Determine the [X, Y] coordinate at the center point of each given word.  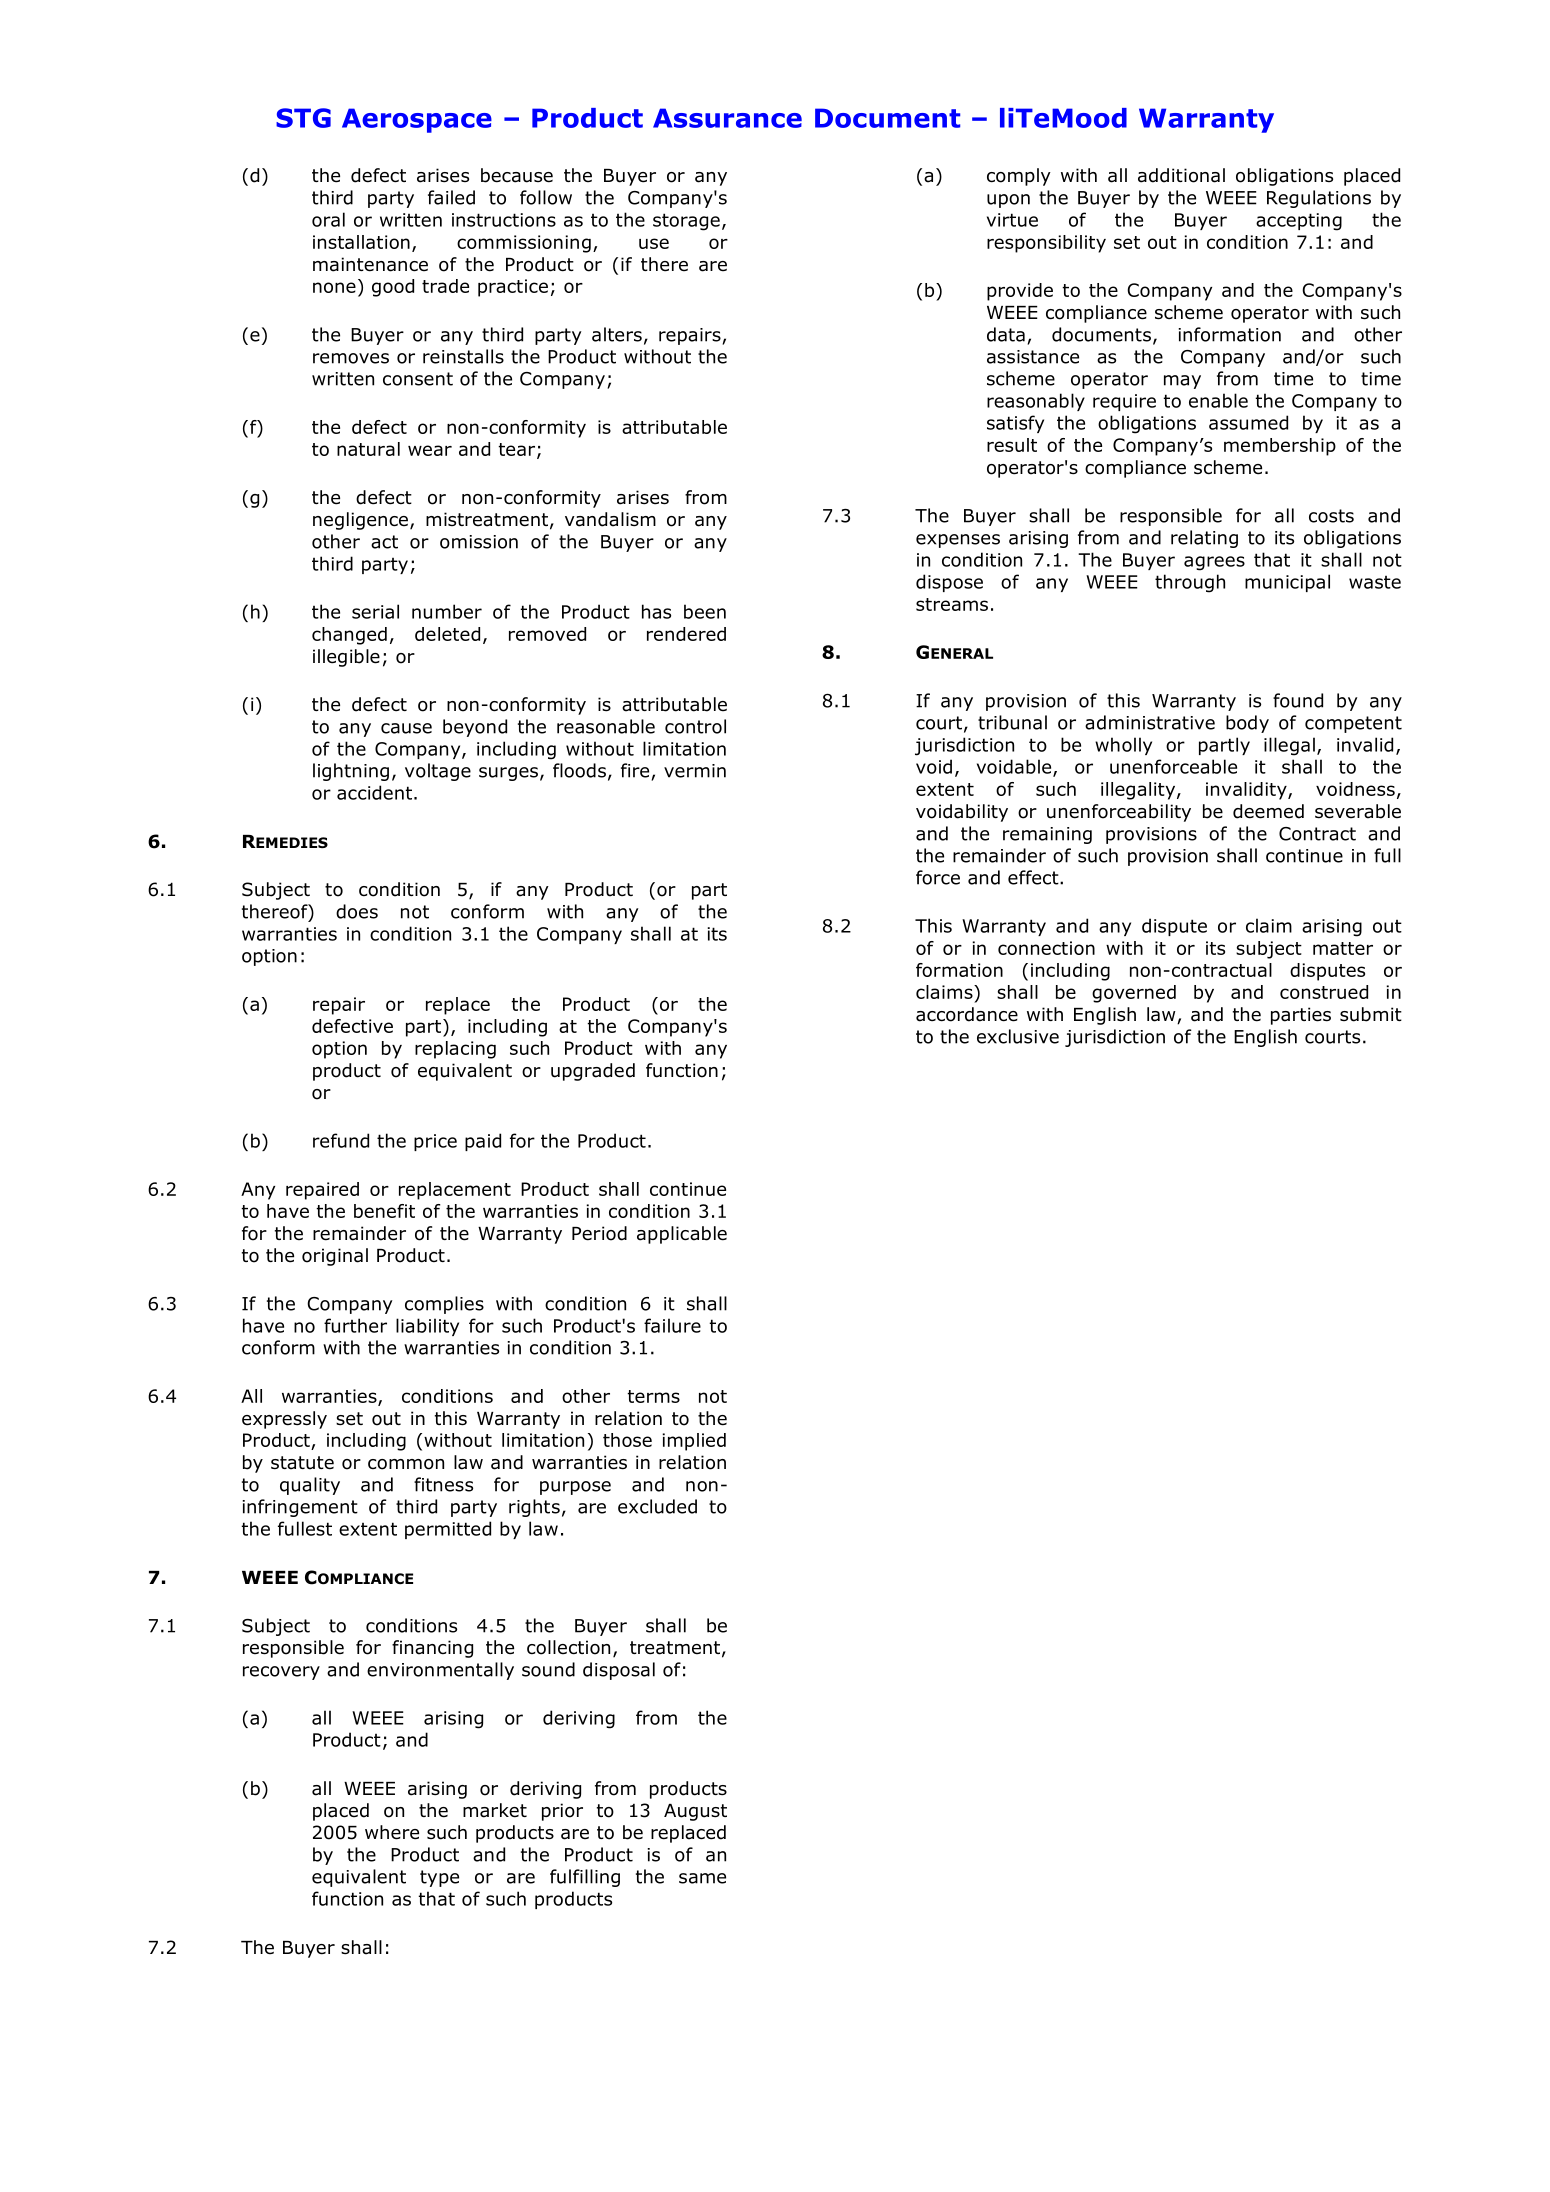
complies [444, 1305]
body [1247, 724]
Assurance [727, 118]
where [392, 1832]
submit [1371, 1014]
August [695, 1812]
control [695, 726]
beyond [475, 728]
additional [1181, 175]
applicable [682, 1235]
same [702, 1878]
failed [451, 197]
